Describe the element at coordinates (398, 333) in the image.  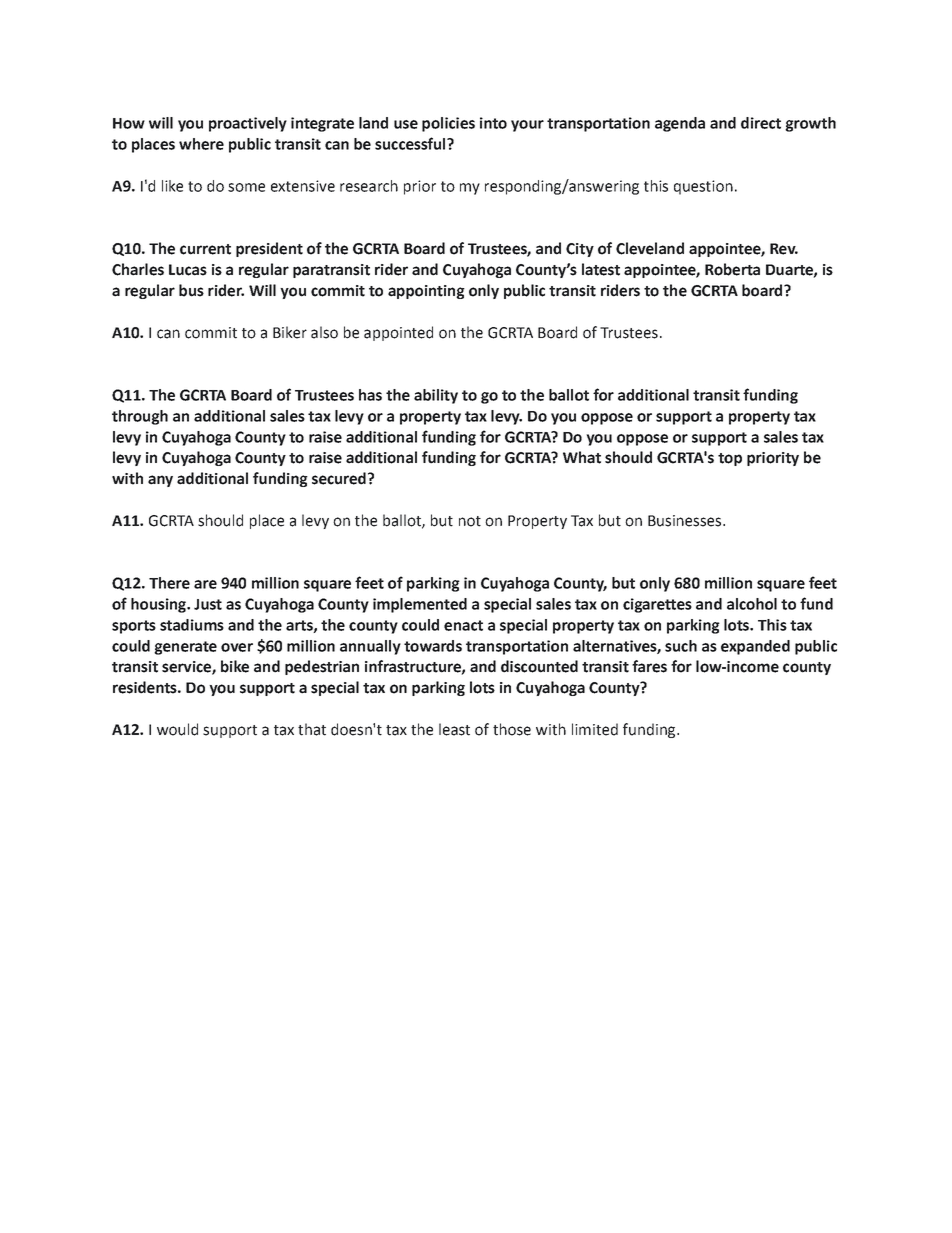
I see `appointed` at that location.
